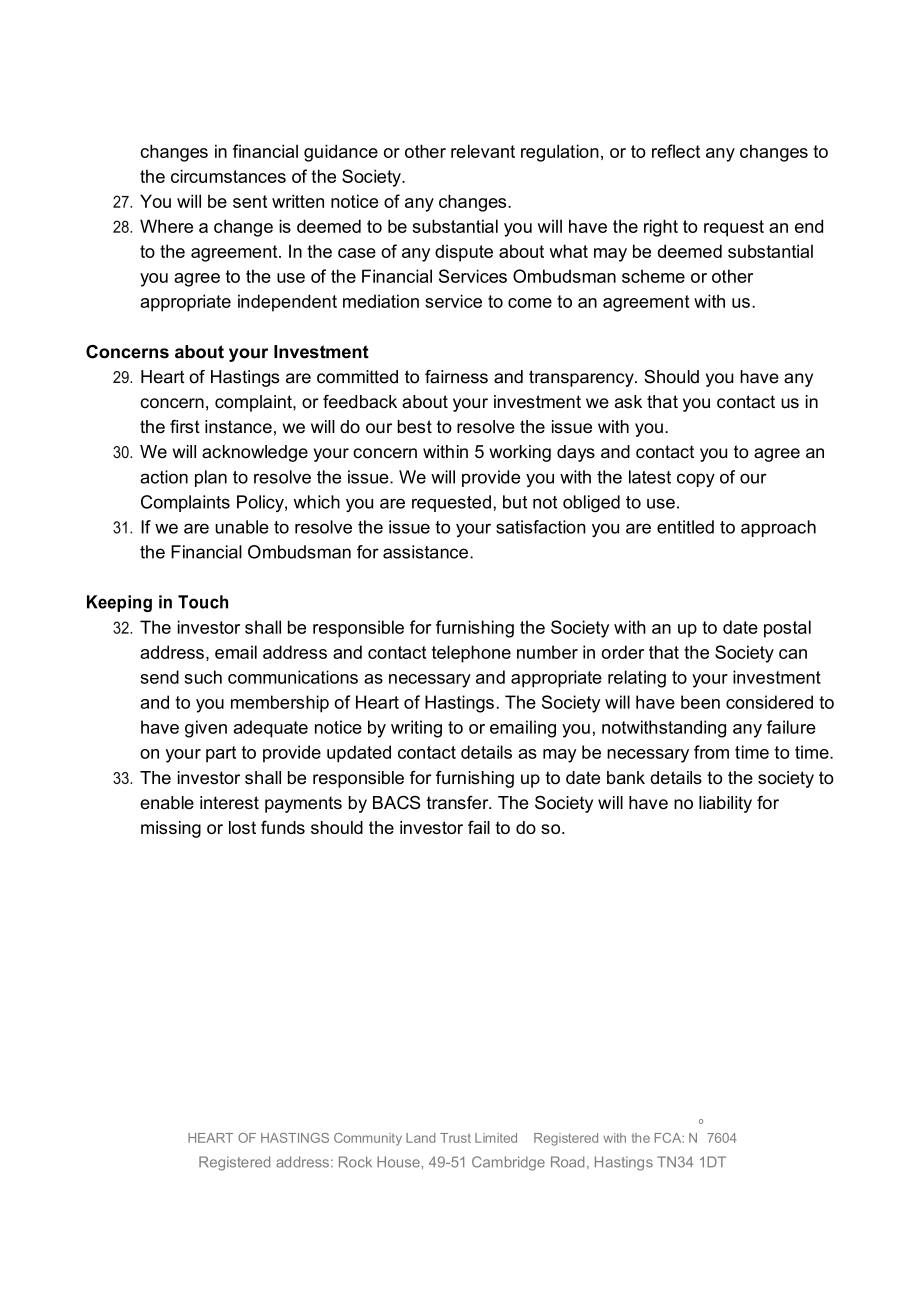  What do you see at coordinates (455, 1138) in the document?
I see `Trust` at bounding box center [455, 1138].
